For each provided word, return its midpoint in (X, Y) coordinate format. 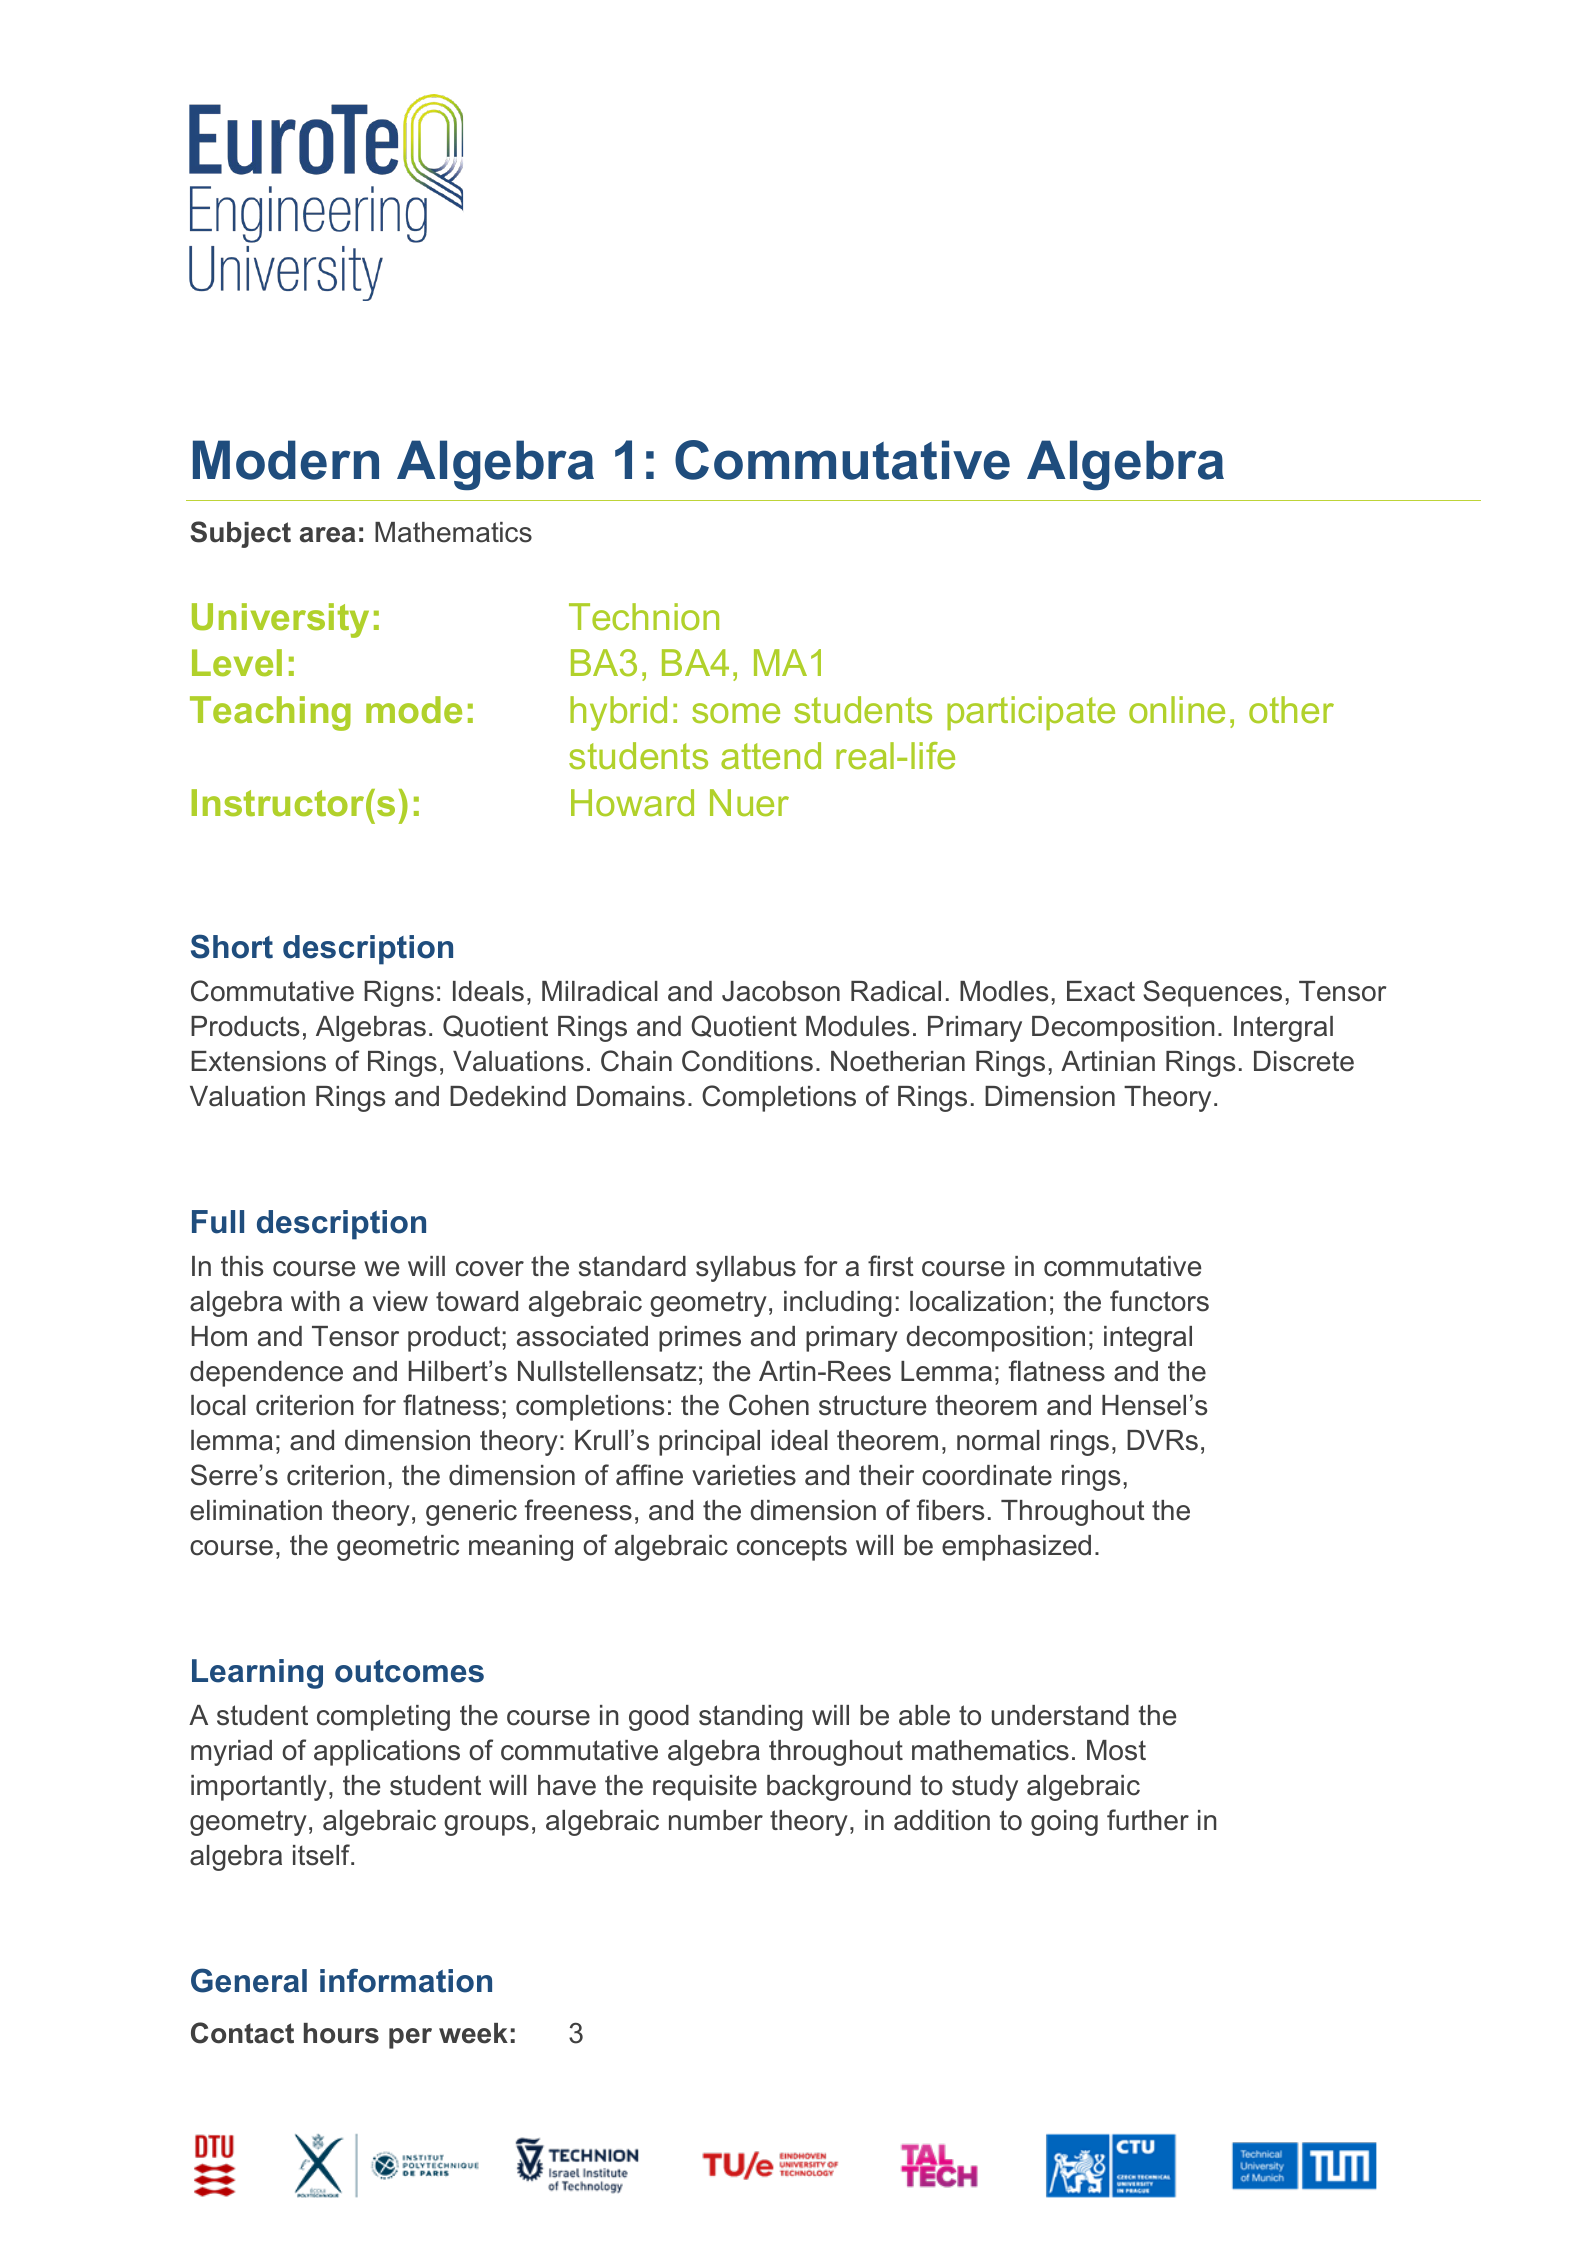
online (1177, 710)
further (1148, 1820)
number (716, 1820)
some (736, 713)
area (328, 535)
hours (341, 2033)
